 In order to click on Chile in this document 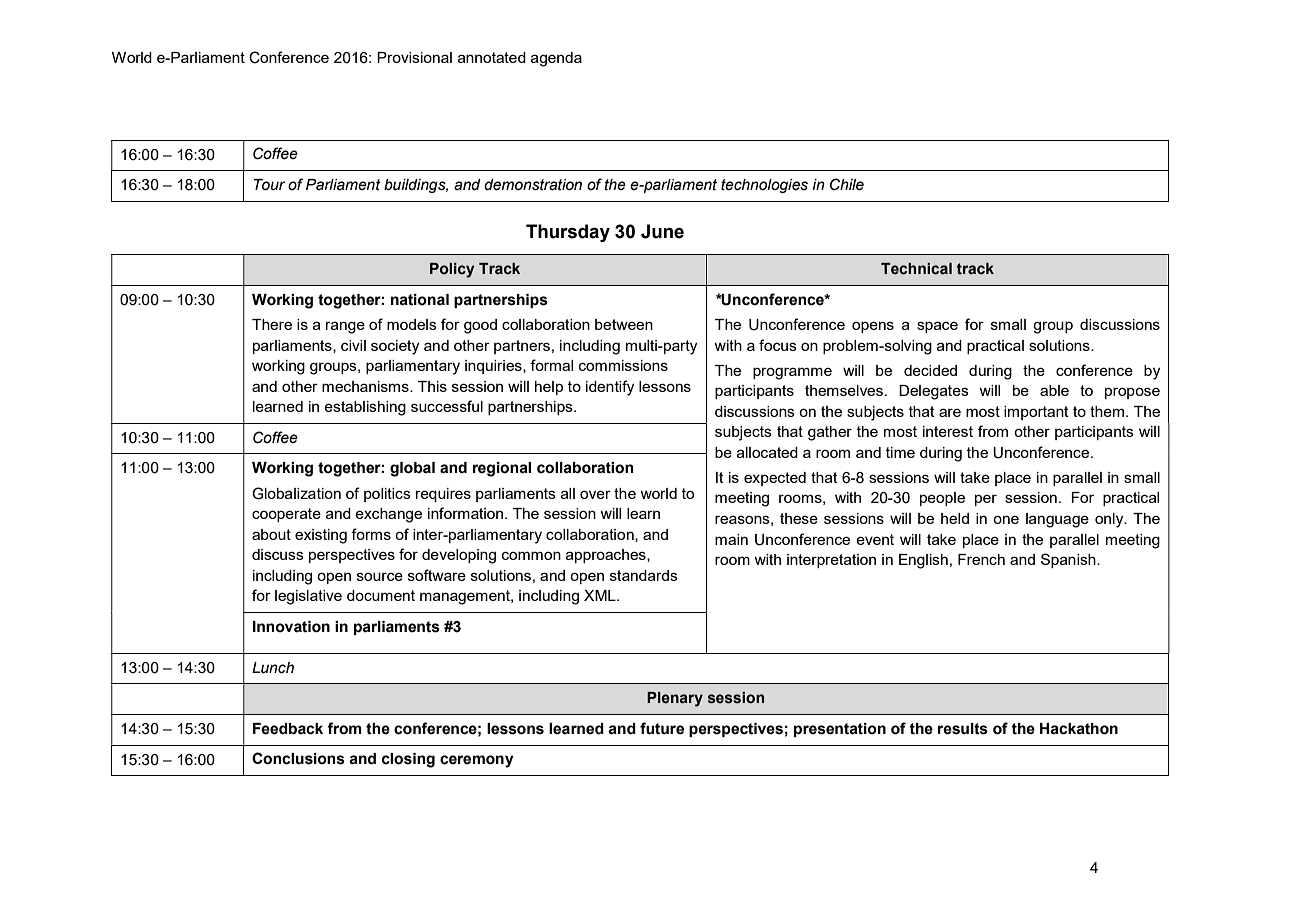, I will do `click(847, 184)`.
